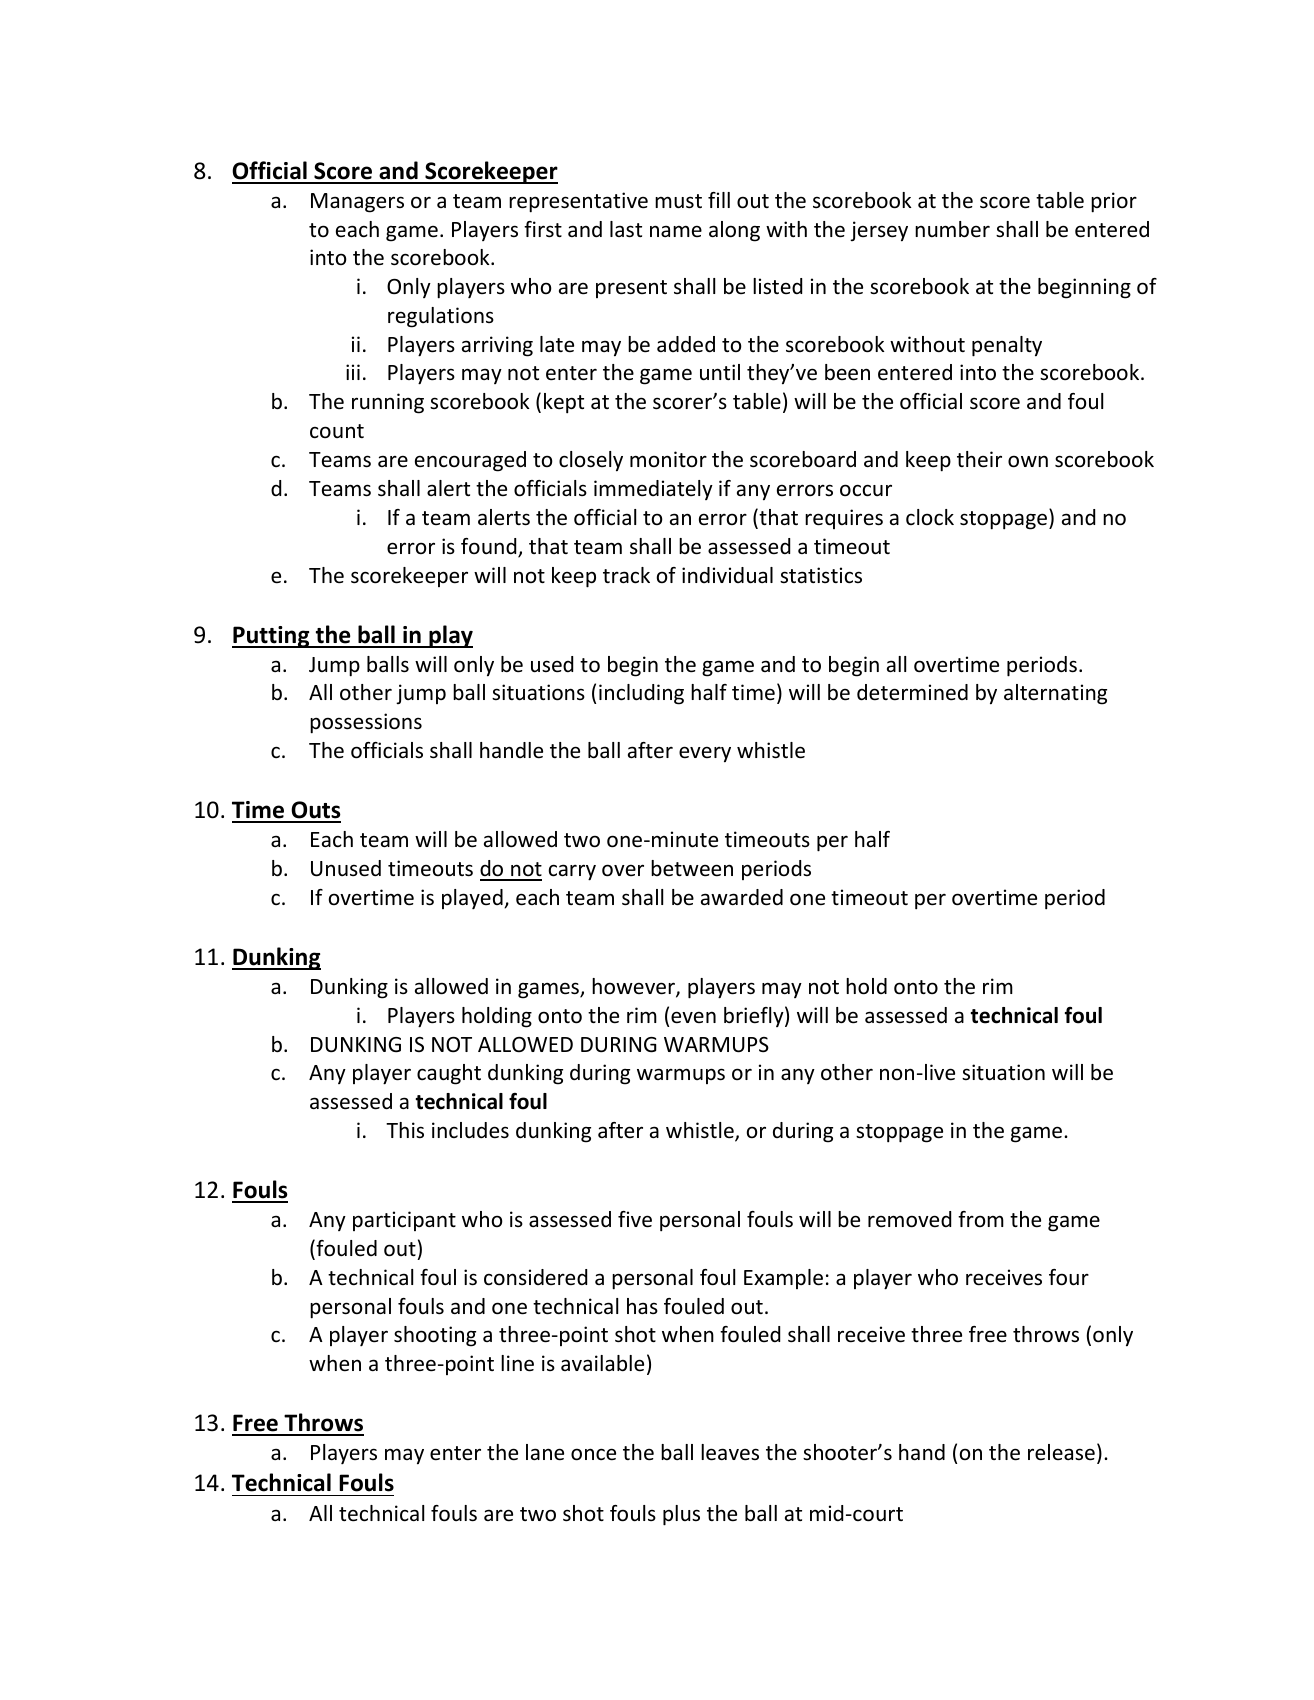 The image size is (1314, 1700). What do you see at coordinates (730, 1452) in the screenshot?
I see `leaves` at bounding box center [730, 1452].
